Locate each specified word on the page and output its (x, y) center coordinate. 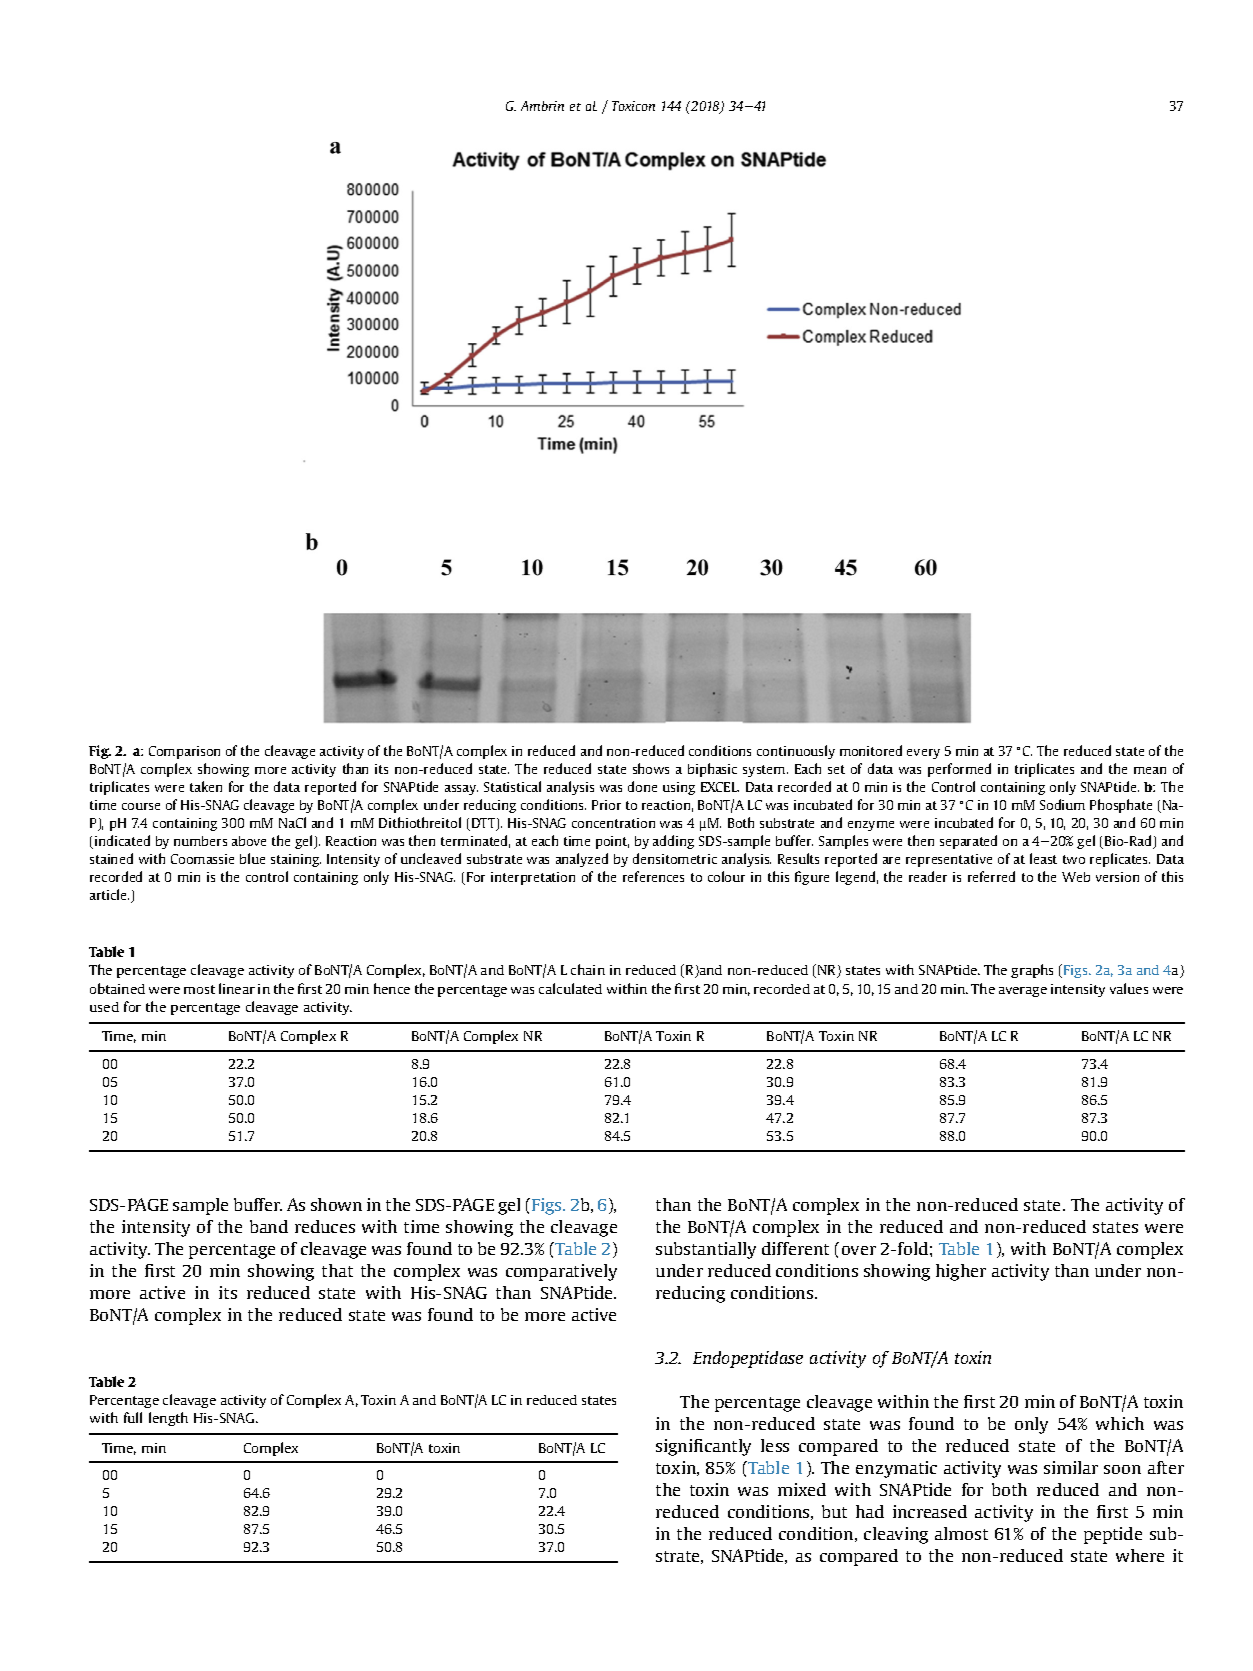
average (1023, 992)
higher (961, 1272)
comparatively (561, 1272)
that (337, 1270)
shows (651, 768)
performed (959, 770)
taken (206, 786)
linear (237, 988)
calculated (570, 988)
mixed (802, 1489)
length (168, 1419)
